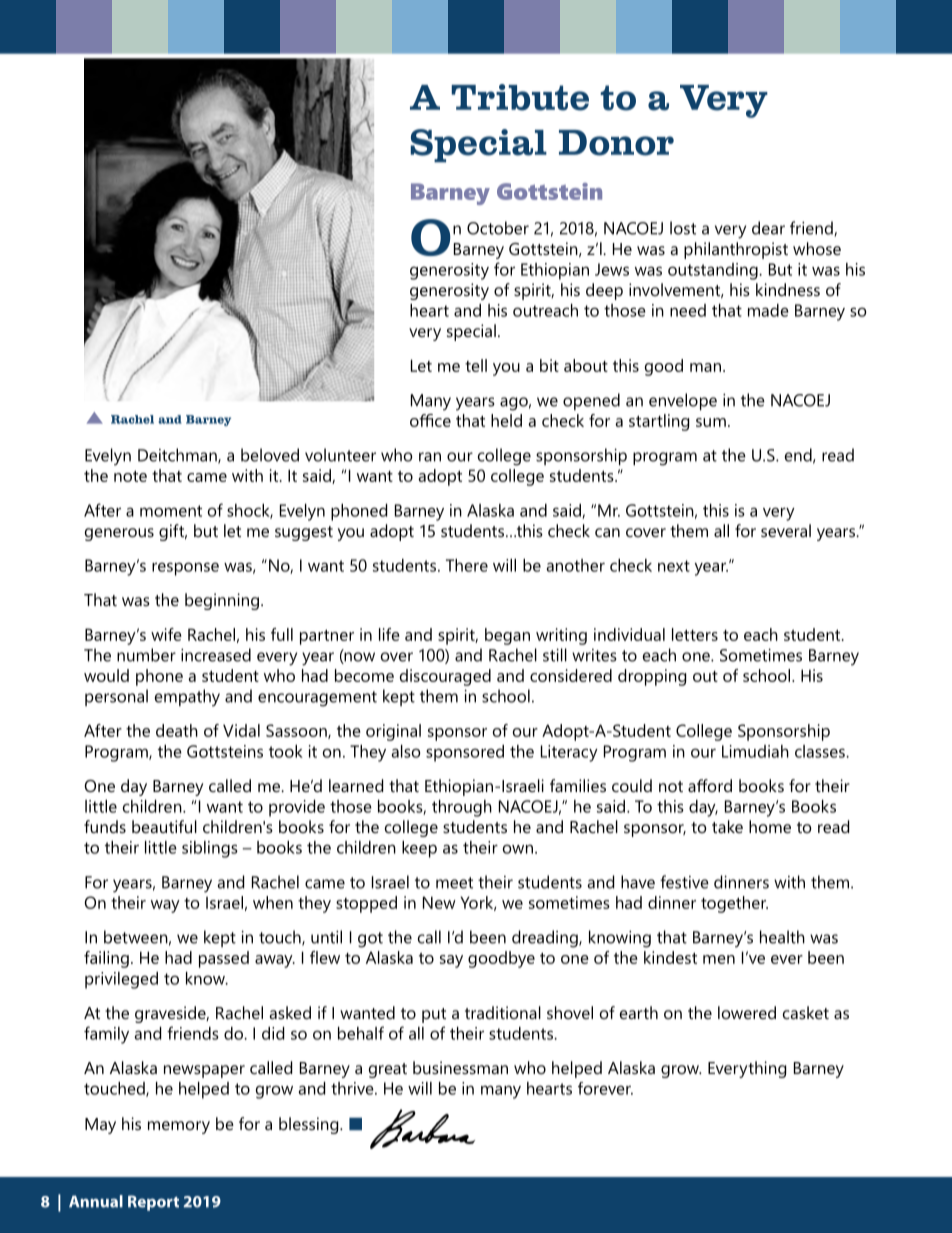  I want to click on through, so click(462, 808).
